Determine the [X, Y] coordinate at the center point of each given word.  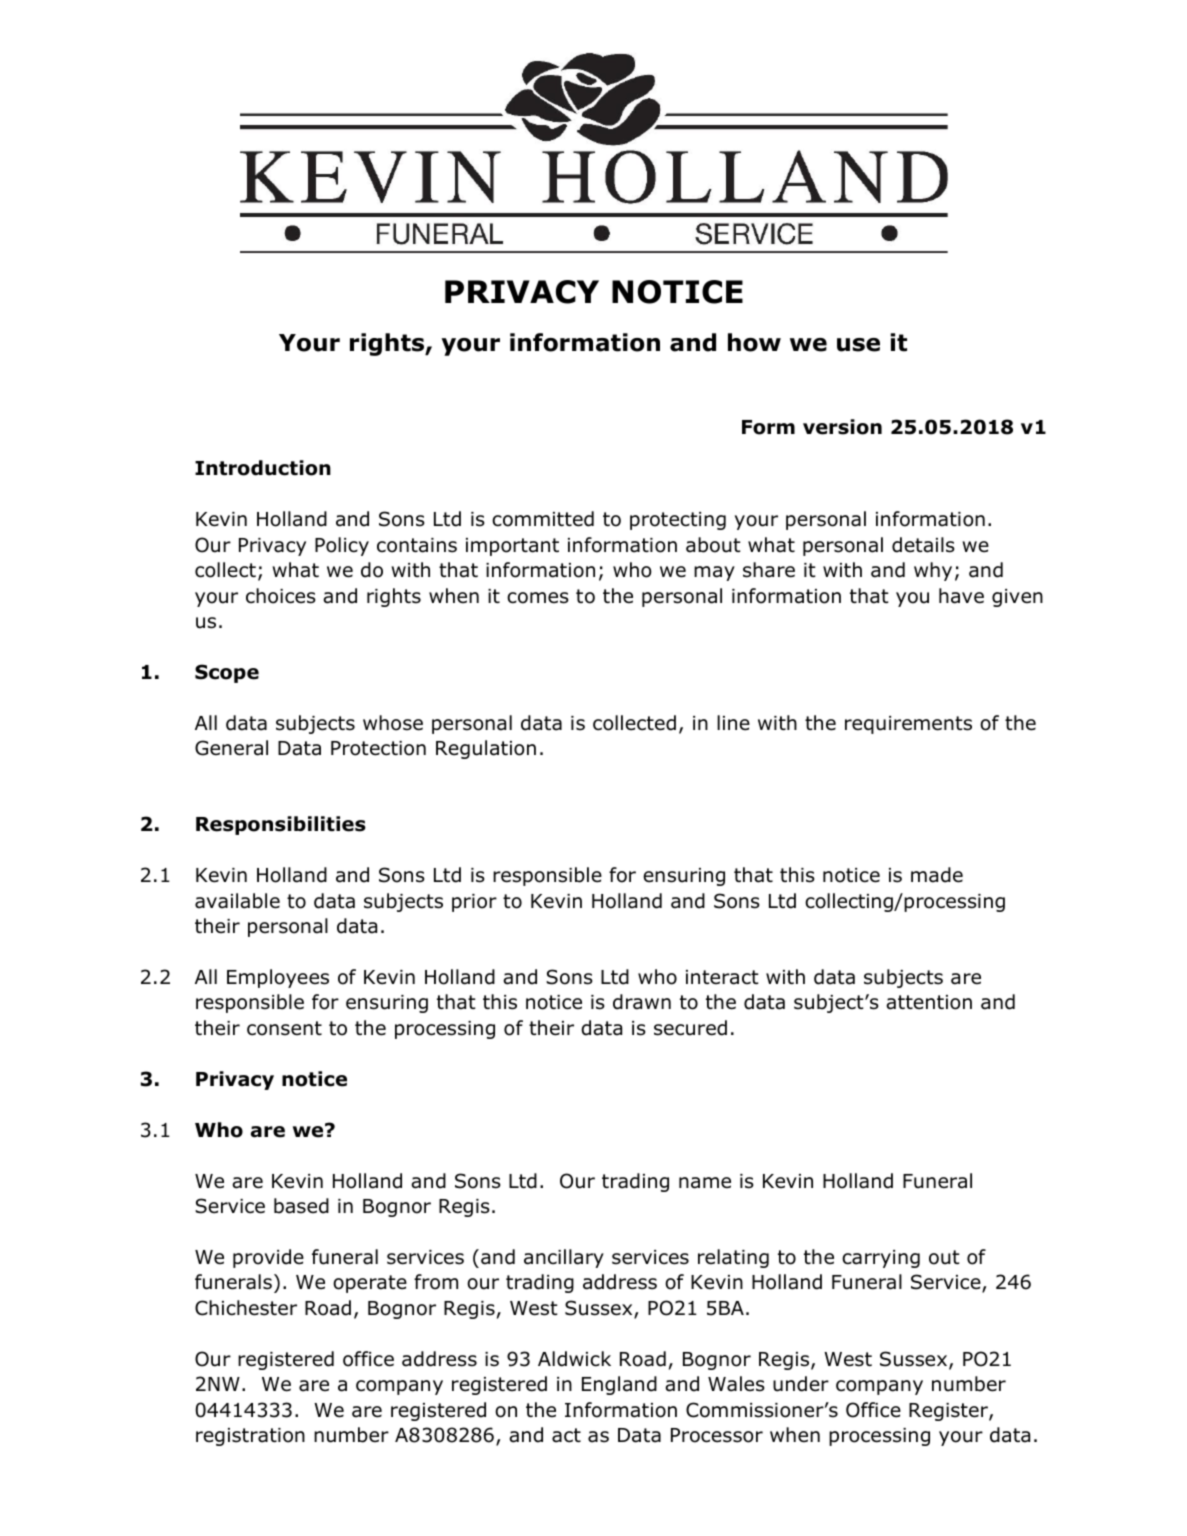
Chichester [246, 1308]
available [237, 901]
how [754, 342]
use [858, 345]
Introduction [263, 468]
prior [474, 903]
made [937, 875]
